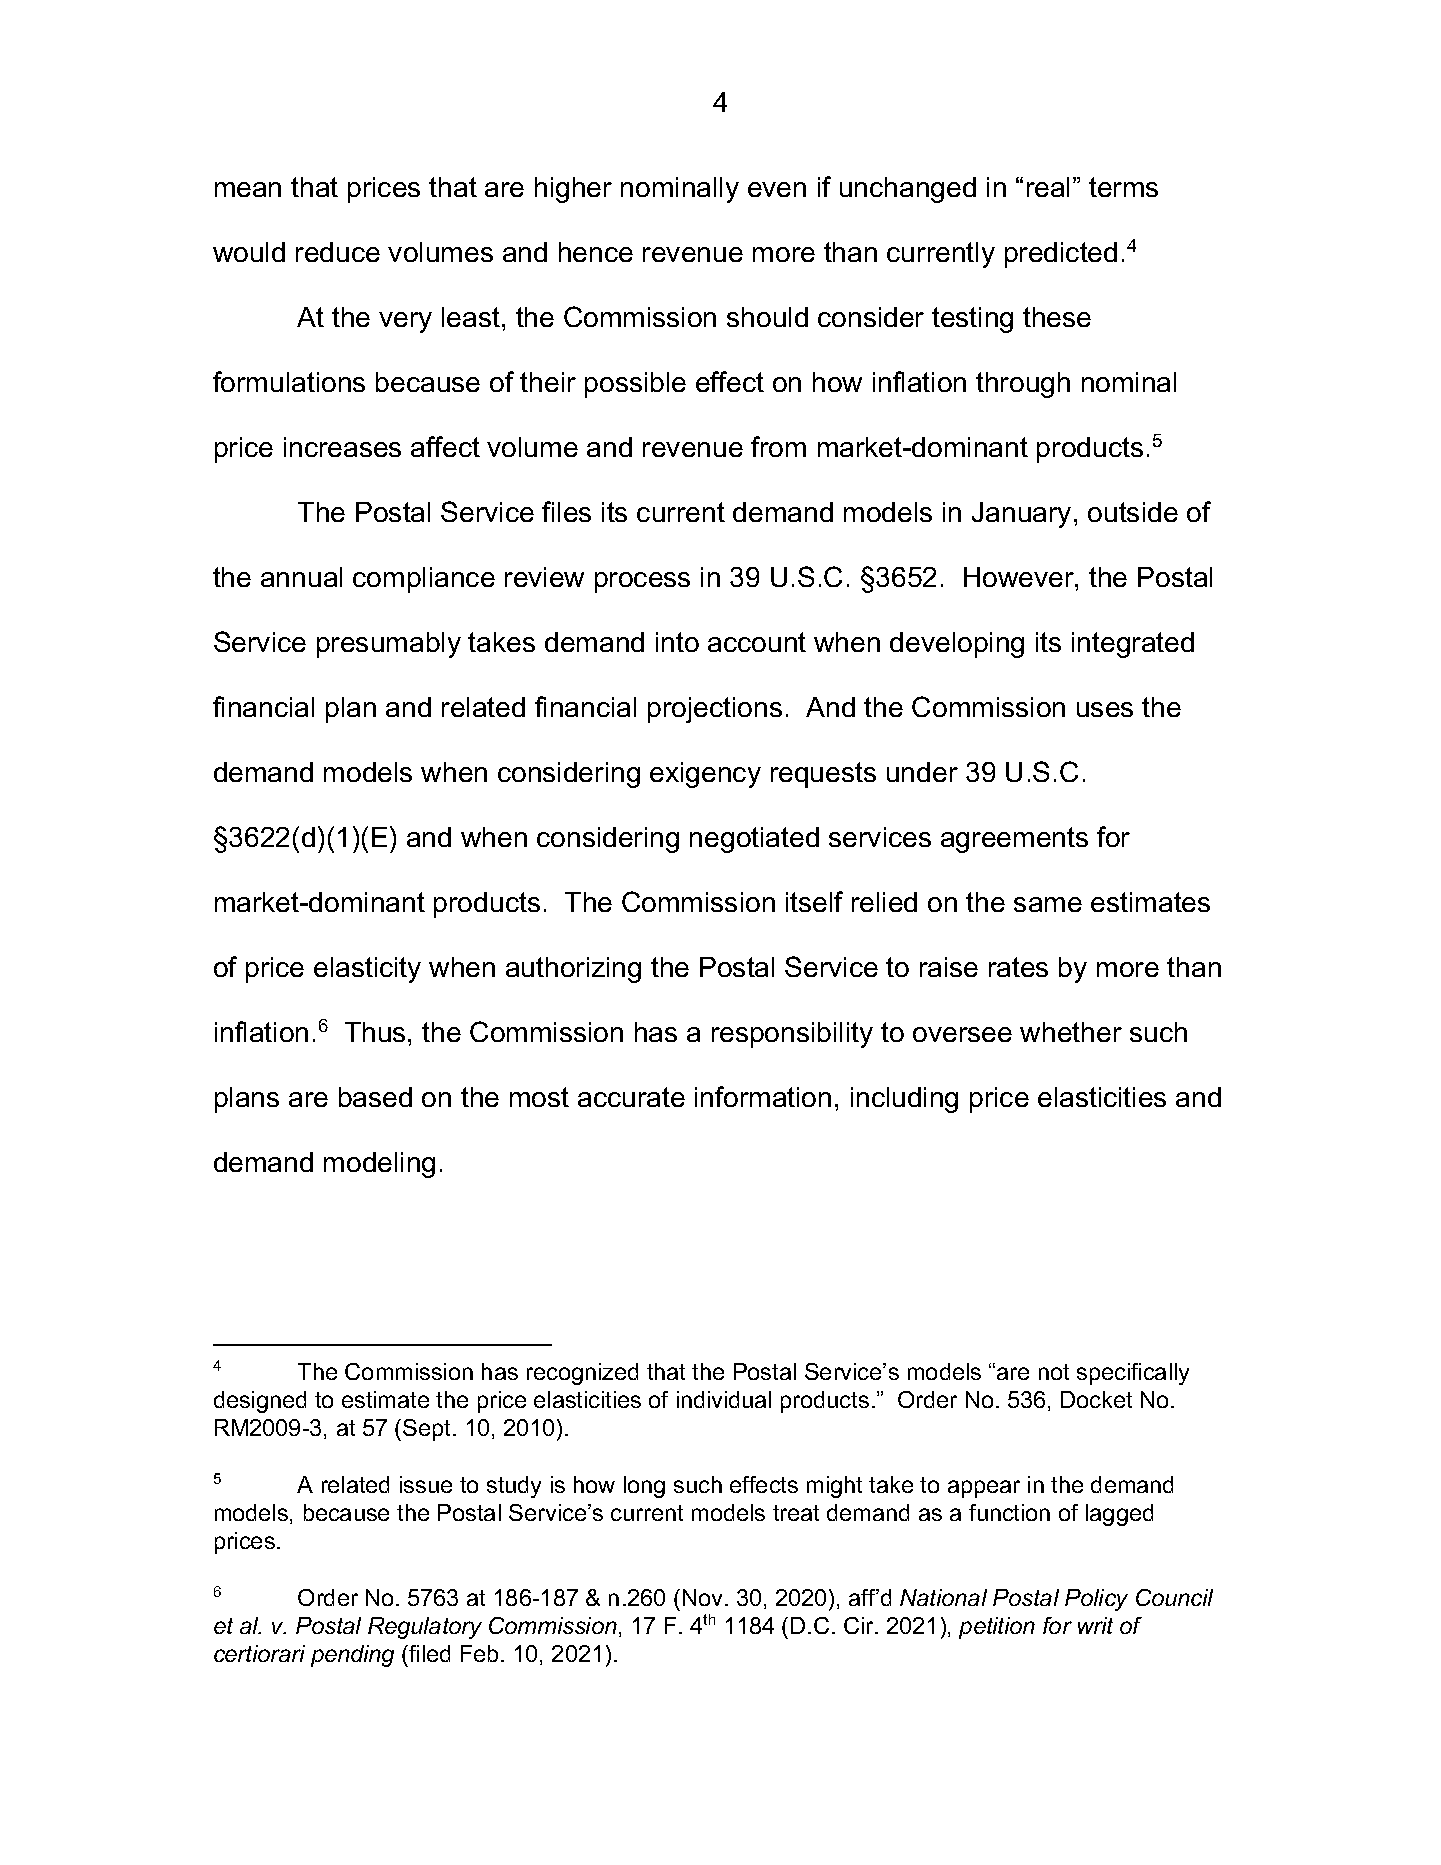  I want to click on uses, so click(1105, 709).
